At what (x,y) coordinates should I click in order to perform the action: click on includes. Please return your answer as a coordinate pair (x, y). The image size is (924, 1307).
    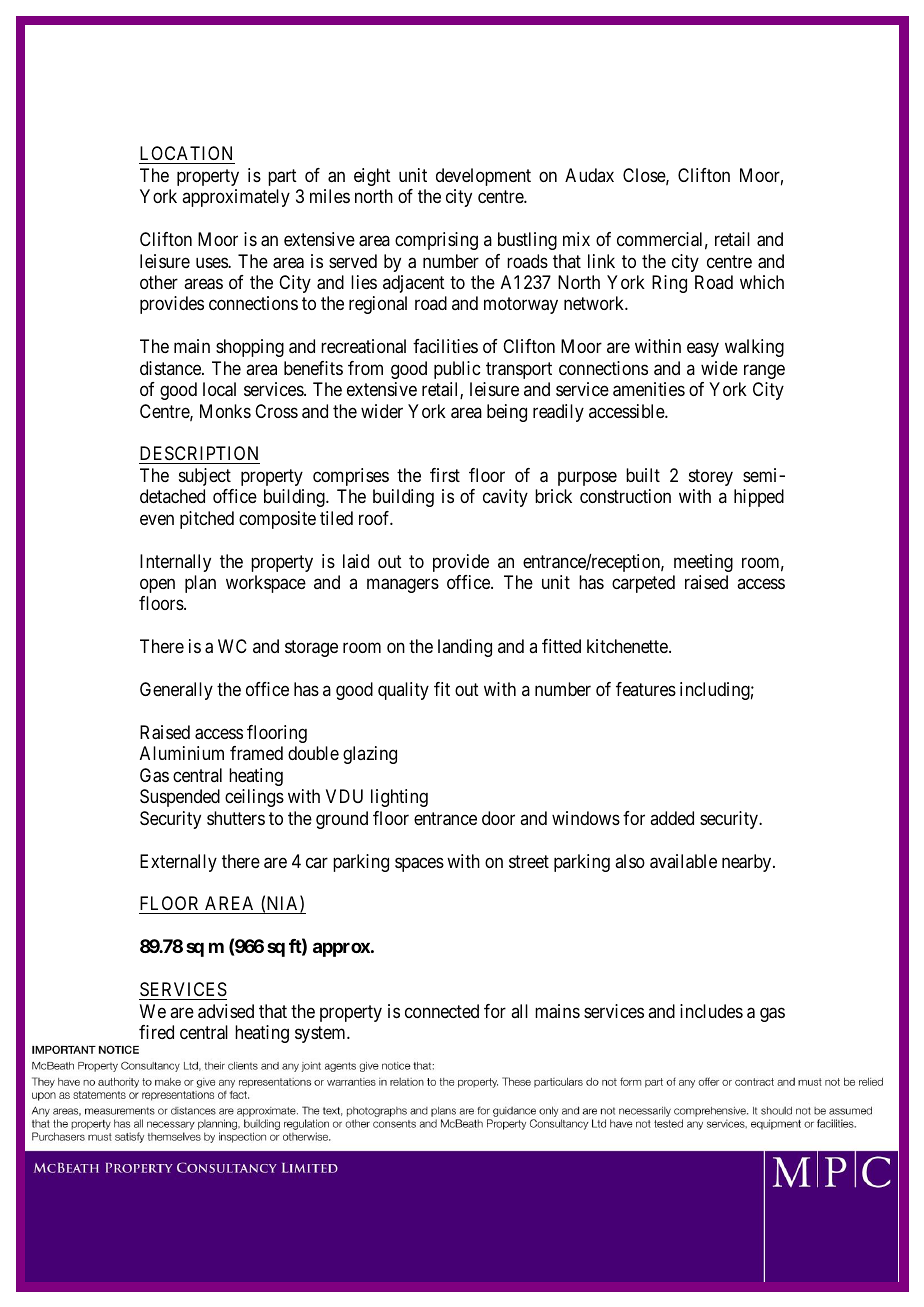
    Looking at the image, I should click on (711, 1011).
